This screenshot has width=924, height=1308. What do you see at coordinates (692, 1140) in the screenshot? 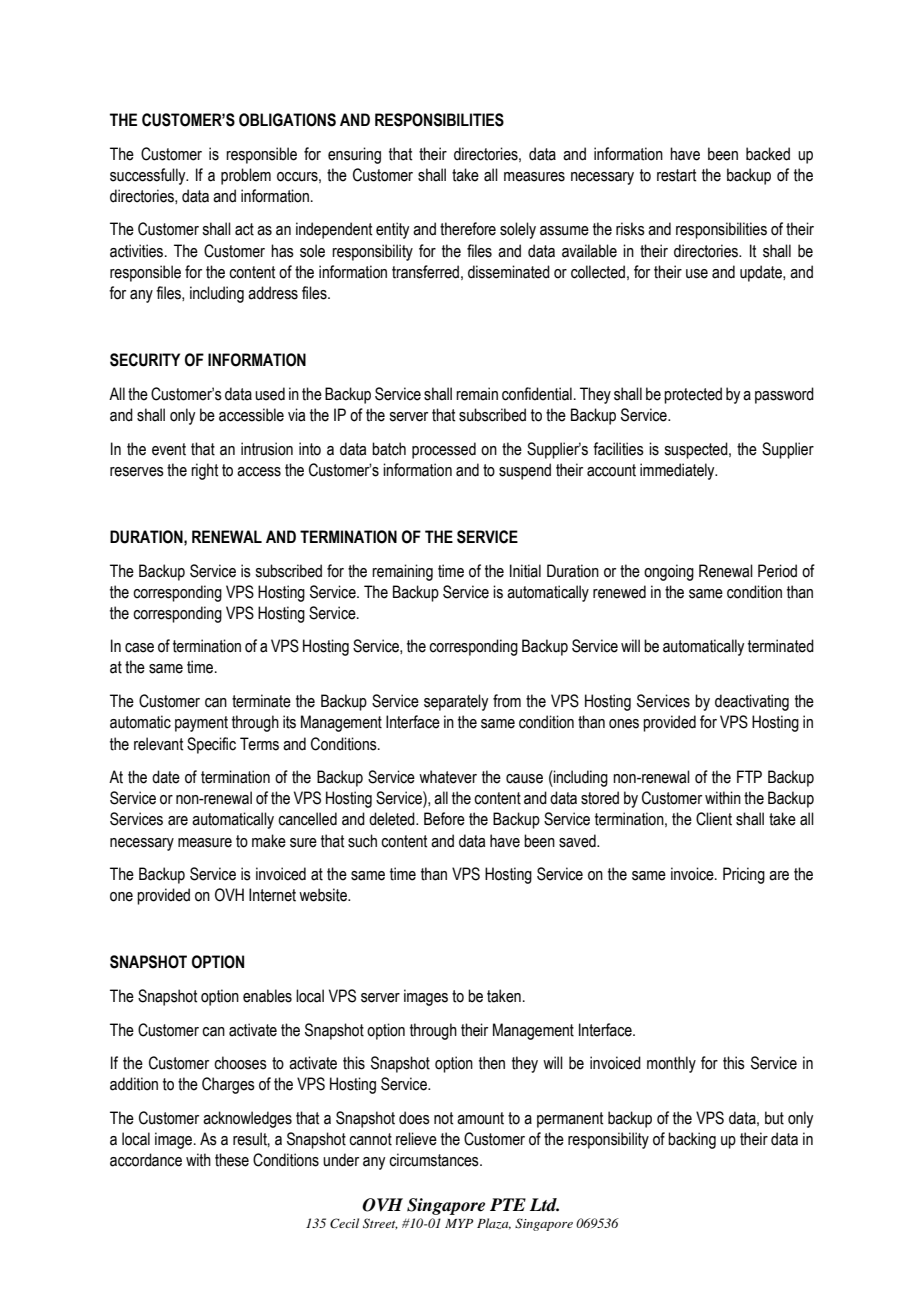
I see `backing` at bounding box center [692, 1140].
